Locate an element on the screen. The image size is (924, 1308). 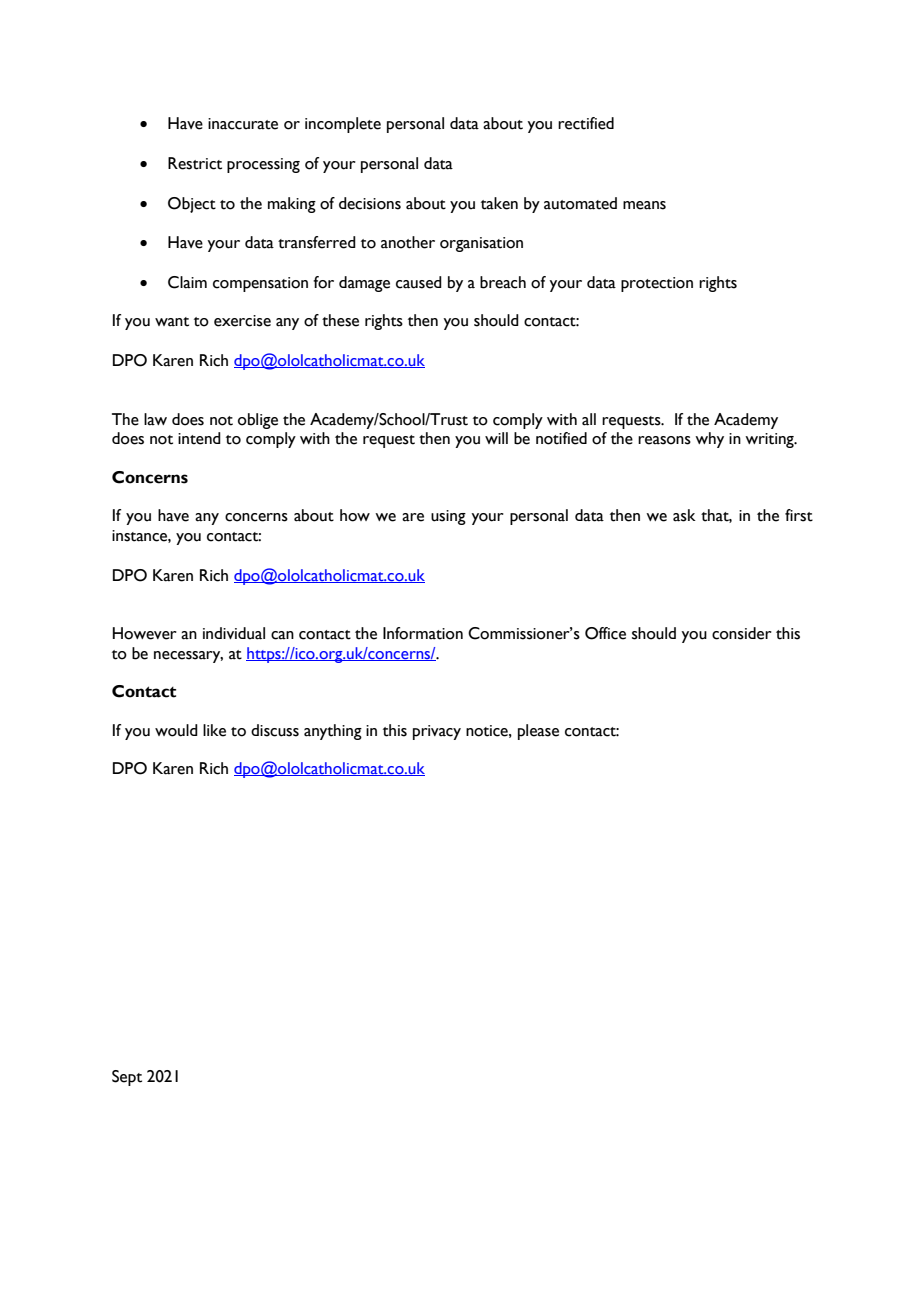
privacy is located at coordinates (437, 732).
